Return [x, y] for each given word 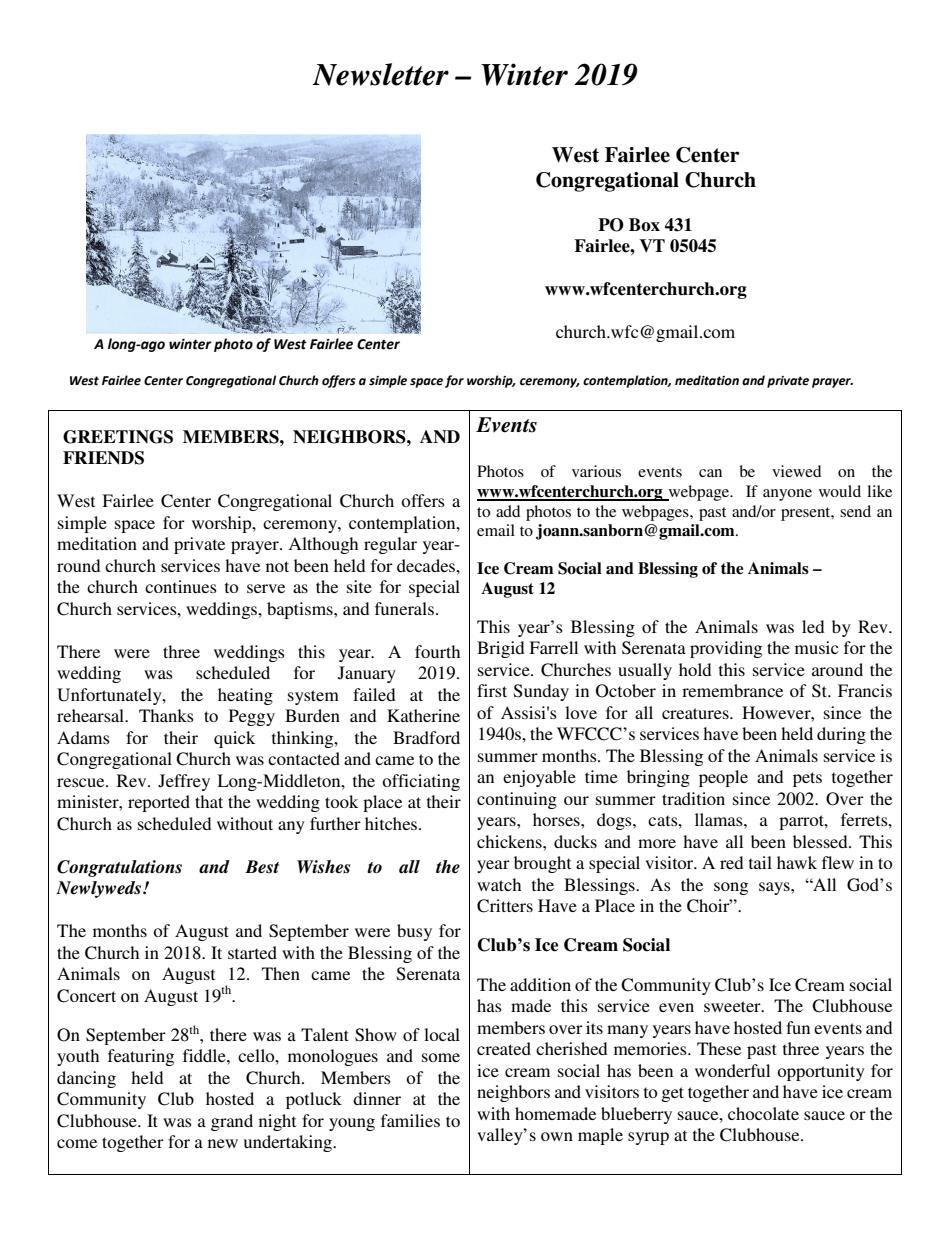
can [710, 473]
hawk [797, 862]
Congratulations [119, 868]
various [596, 471]
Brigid [500, 649]
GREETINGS [118, 437]
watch [499, 884]
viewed [796, 471]
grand [232, 1122]
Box [644, 224]
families [410, 1120]
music [816, 647]
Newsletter [380, 74]
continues [181, 586]
